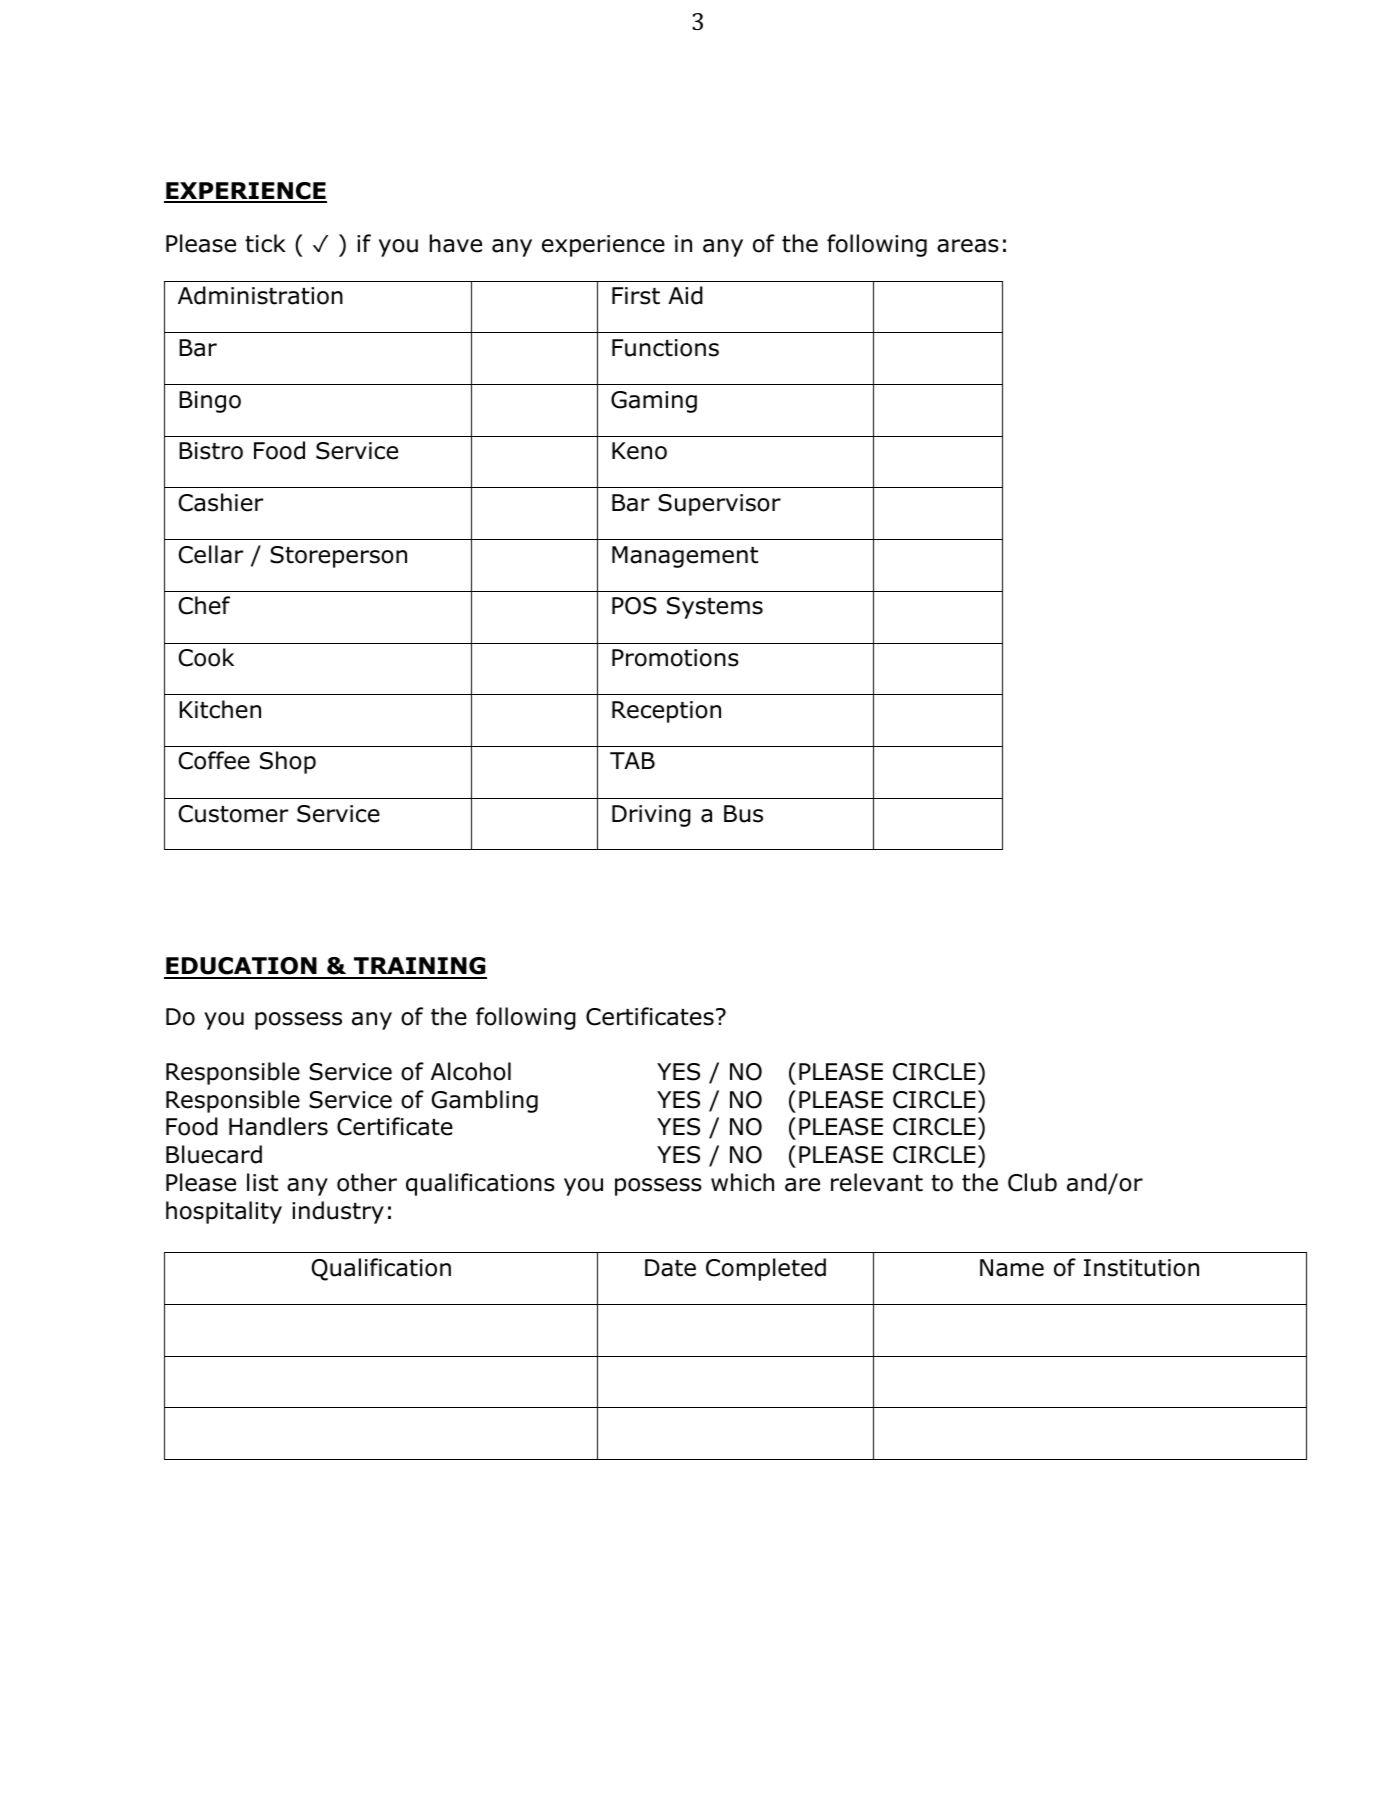  I want to click on EDUCATION, so click(241, 967).
